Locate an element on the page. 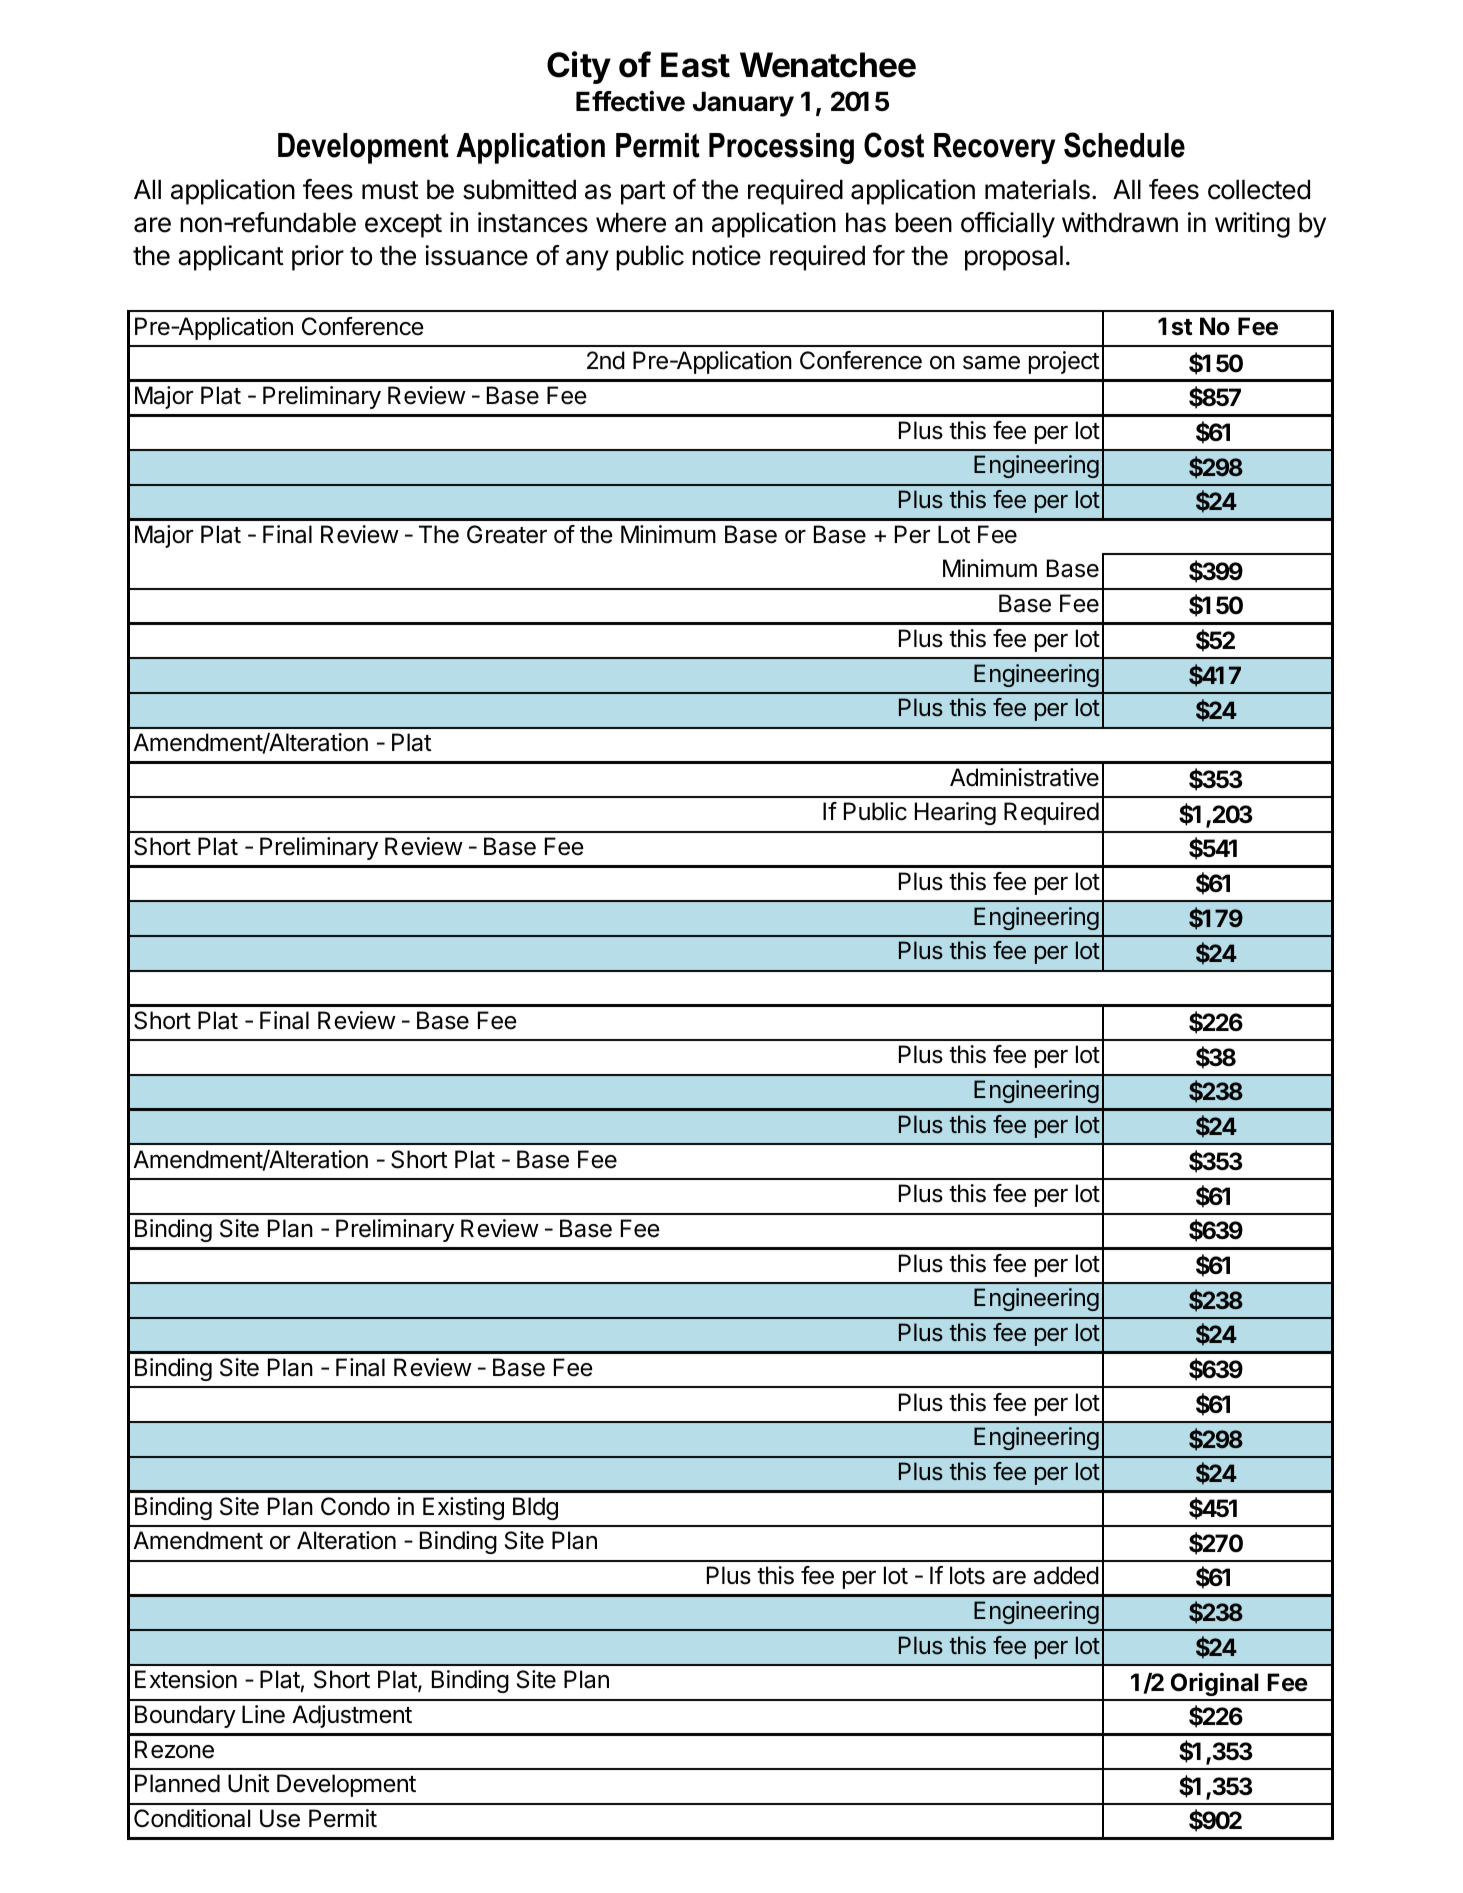  Schedule is located at coordinates (1124, 145).
